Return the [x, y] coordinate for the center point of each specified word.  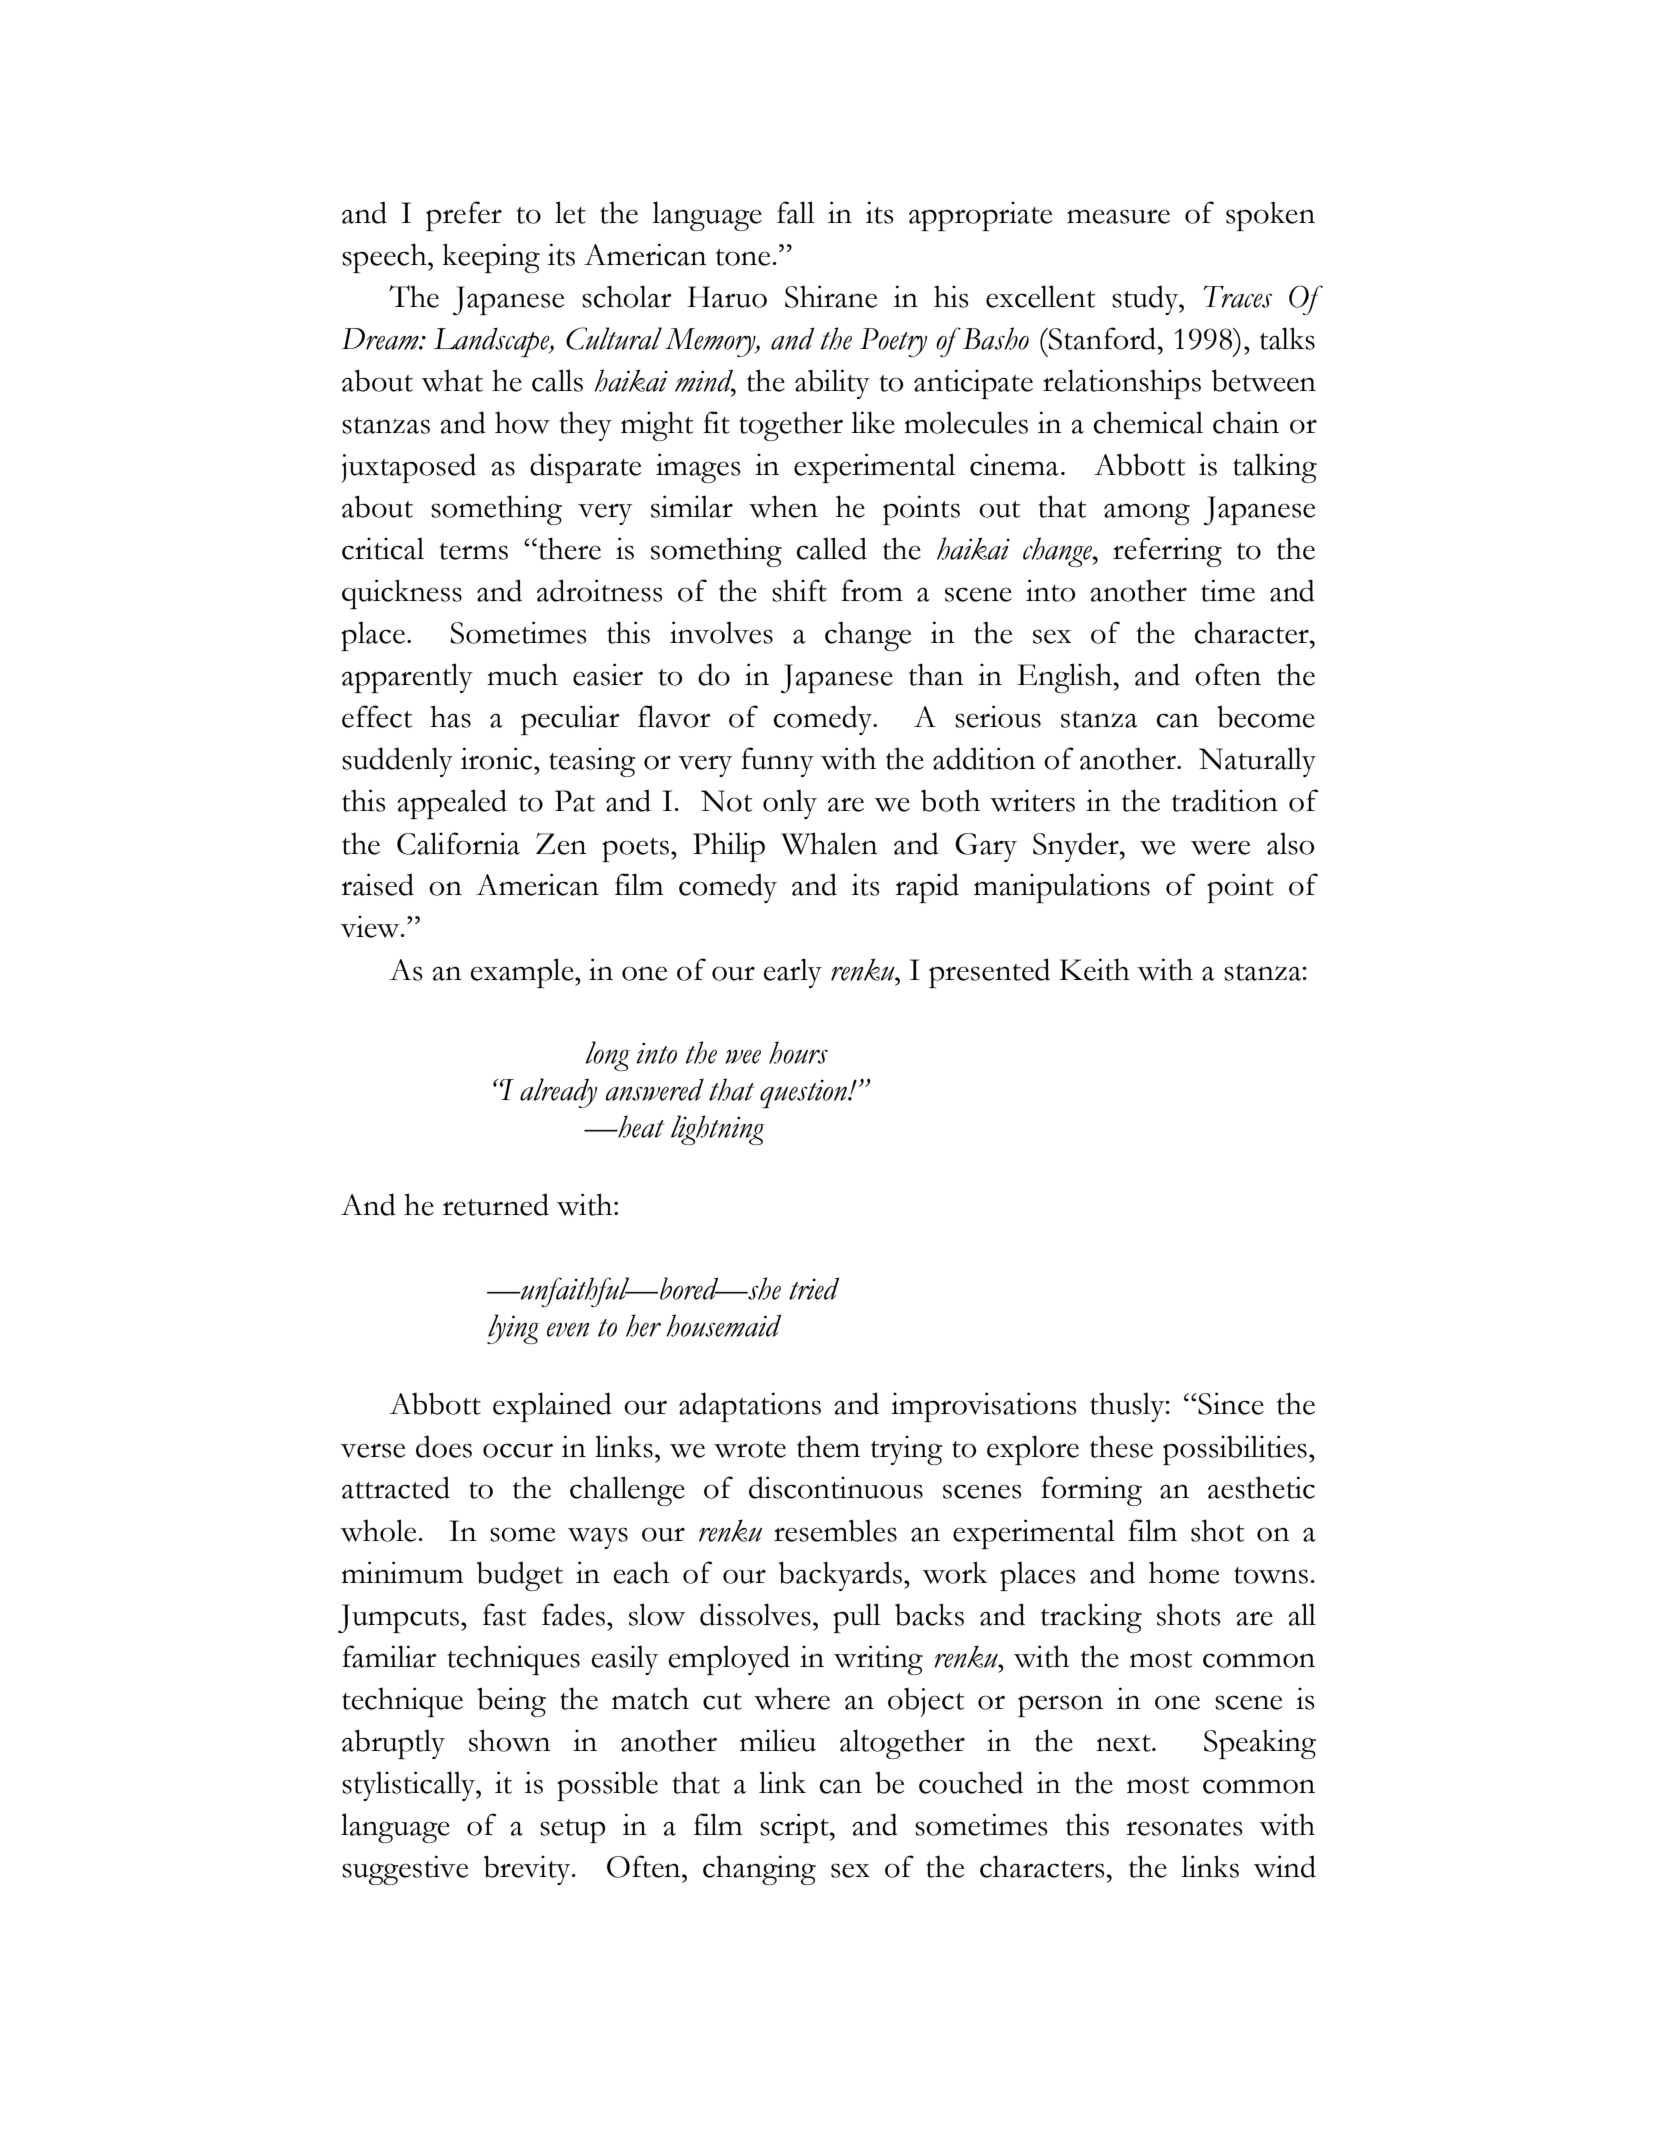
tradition [1225, 800]
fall [796, 212]
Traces [1237, 296]
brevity [528, 1870]
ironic [498, 758]
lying [513, 1329]
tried [814, 1288]
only [790, 804]
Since [1230, 1403]
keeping [491, 258]
